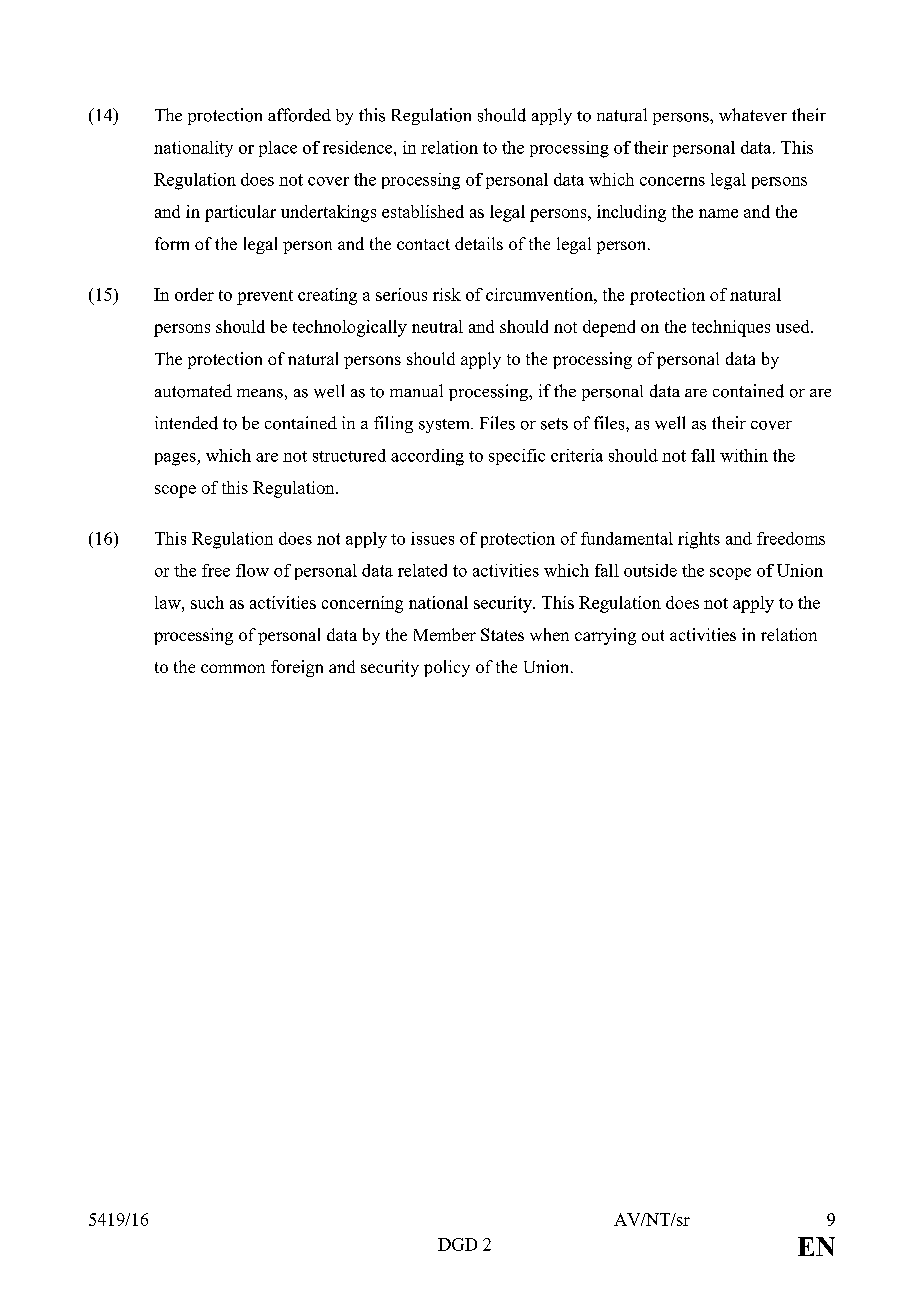  Describe the element at coordinates (278, 149) in the screenshot. I see `place` at that location.
